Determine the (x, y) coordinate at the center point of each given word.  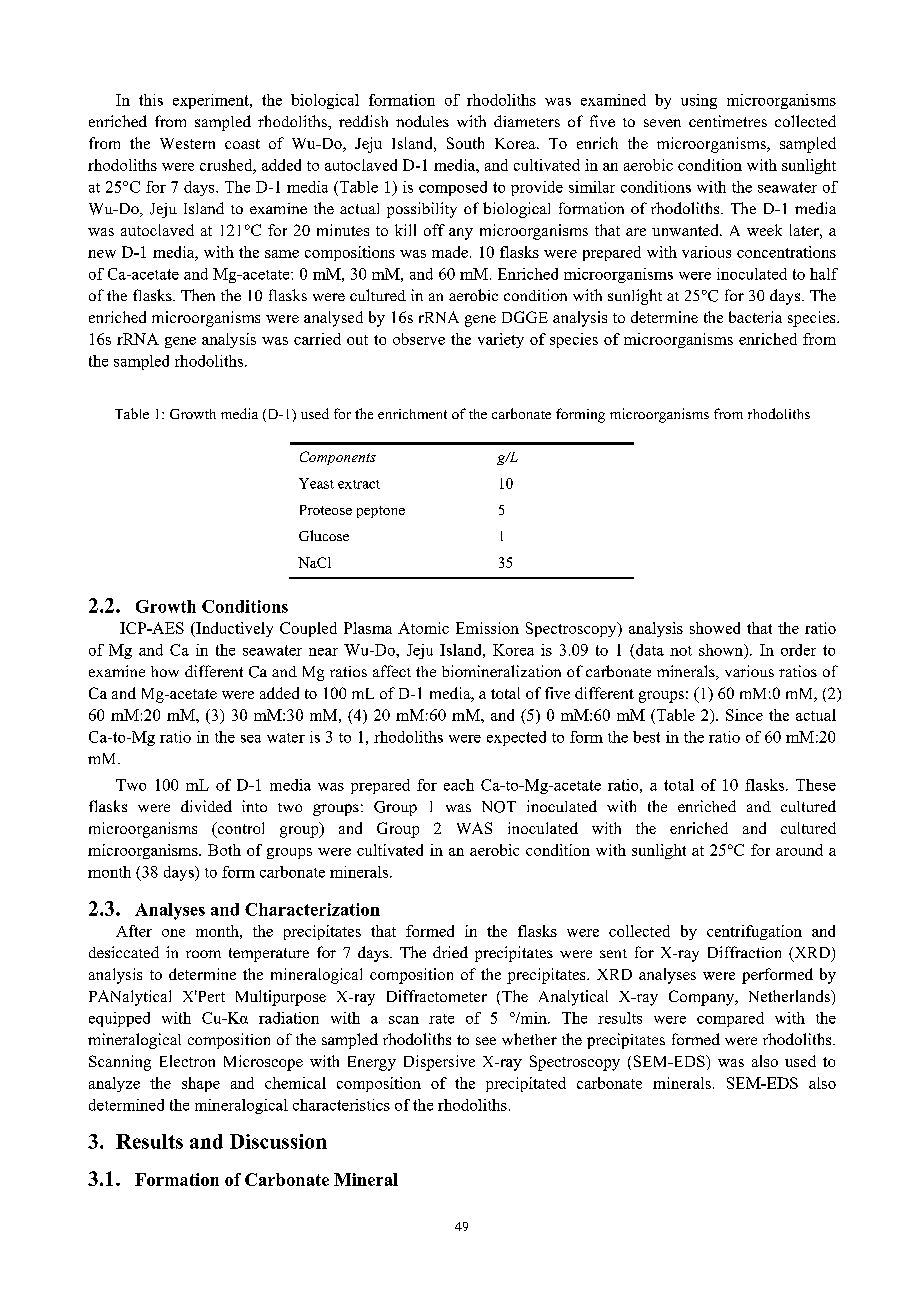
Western (187, 143)
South (465, 143)
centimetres (728, 121)
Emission (487, 628)
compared (730, 1019)
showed (715, 628)
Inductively (233, 629)
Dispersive (439, 1063)
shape (201, 1084)
